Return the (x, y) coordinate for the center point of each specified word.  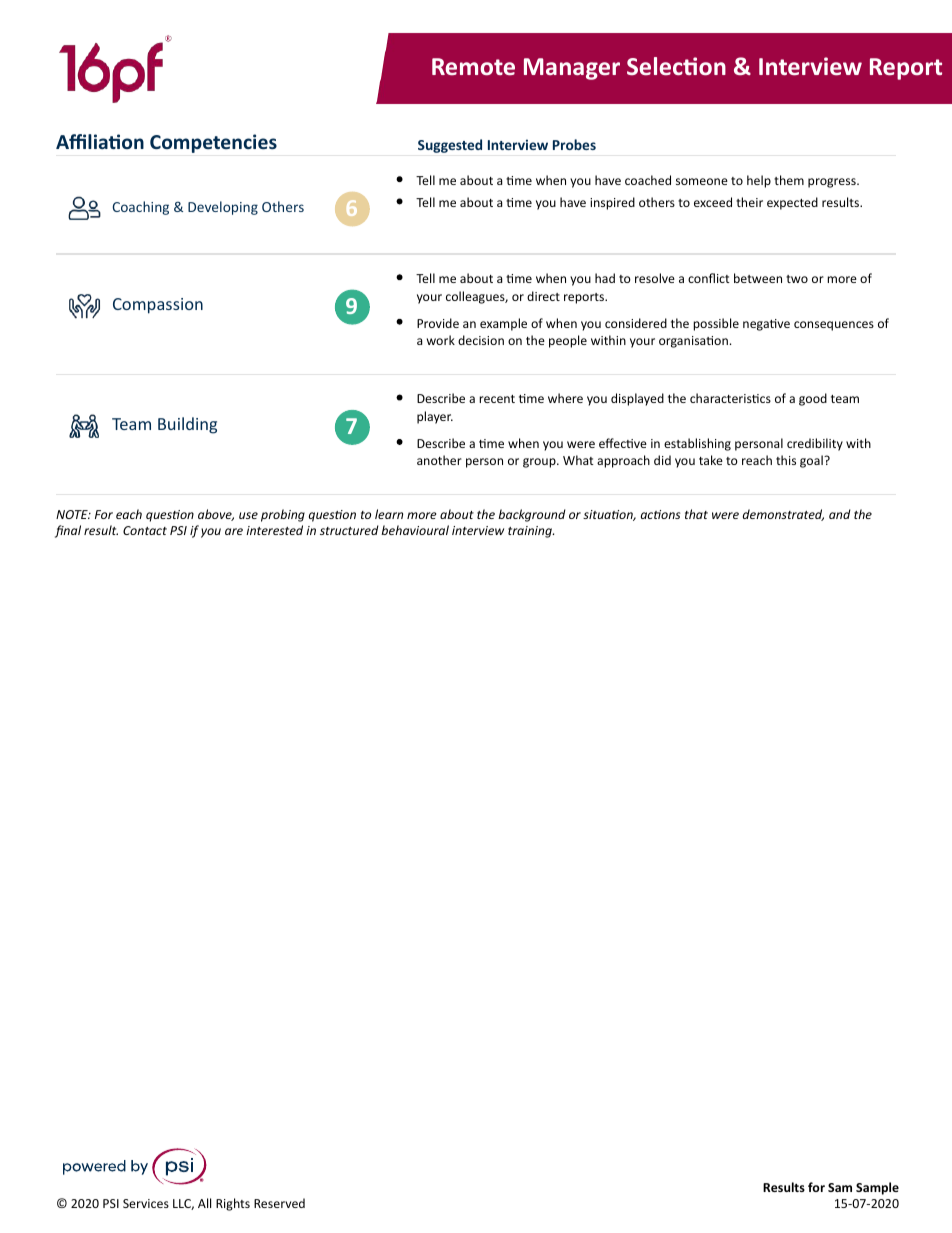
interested (274, 530)
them (789, 180)
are (234, 531)
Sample (877, 1188)
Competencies (213, 143)
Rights (233, 1204)
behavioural (415, 530)
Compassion (158, 306)
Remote (473, 66)
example (503, 324)
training (531, 532)
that (696, 514)
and (840, 514)
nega (757, 326)
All (204, 1203)
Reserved (279, 1203)
